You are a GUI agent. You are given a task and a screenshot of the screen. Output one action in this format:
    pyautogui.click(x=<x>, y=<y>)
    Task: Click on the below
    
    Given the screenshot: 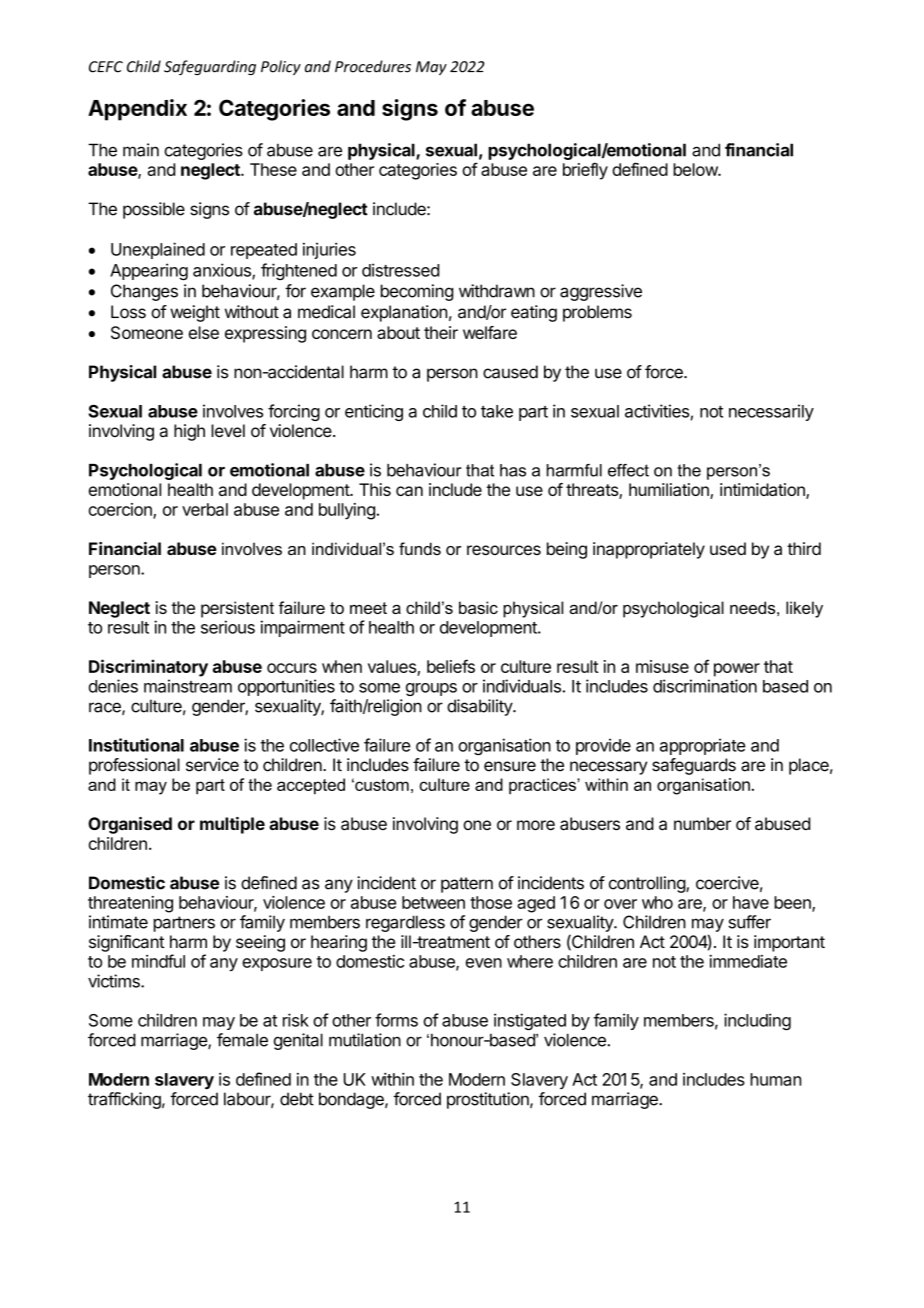 What is the action you would take?
    pyautogui.click(x=696, y=169)
